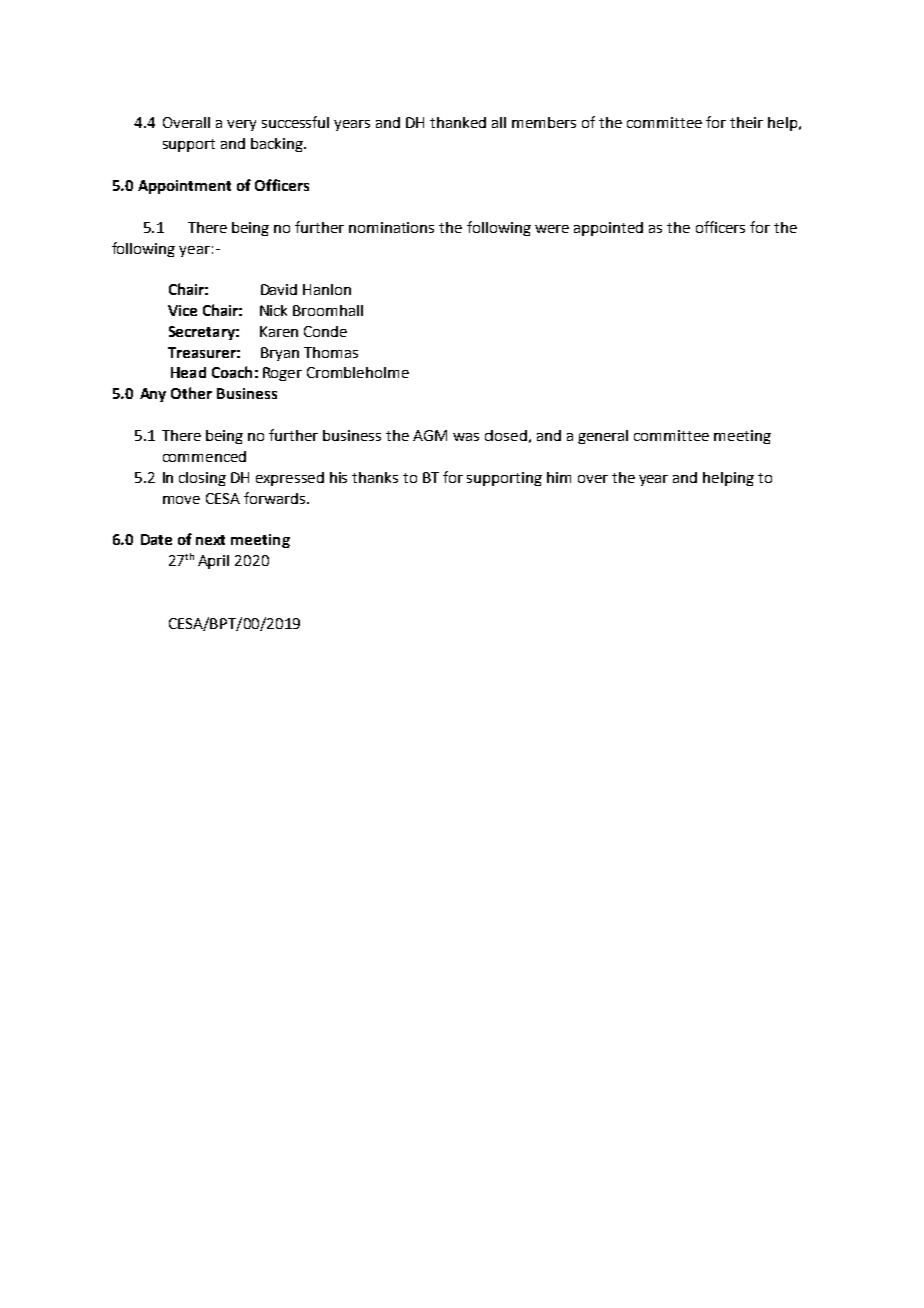 The width and height of the page is (924, 1308). Describe the element at coordinates (331, 352) in the page. I see `Thomas` at that location.
